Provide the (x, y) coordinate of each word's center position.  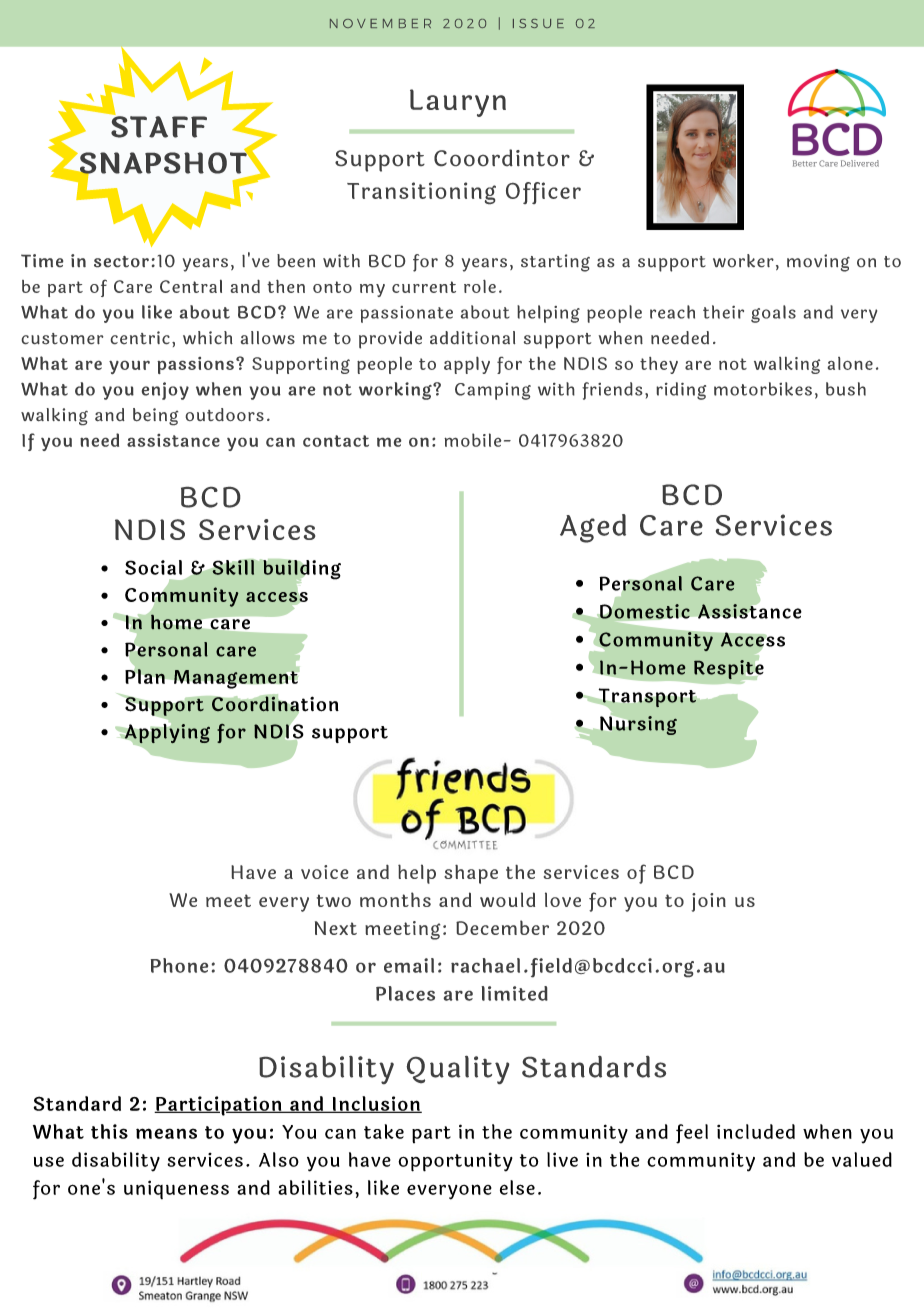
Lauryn (458, 103)
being (155, 416)
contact (336, 441)
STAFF (158, 125)
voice (324, 872)
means (166, 1133)
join (709, 902)
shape (471, 874)
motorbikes (763, 389)
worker (743, 260)
